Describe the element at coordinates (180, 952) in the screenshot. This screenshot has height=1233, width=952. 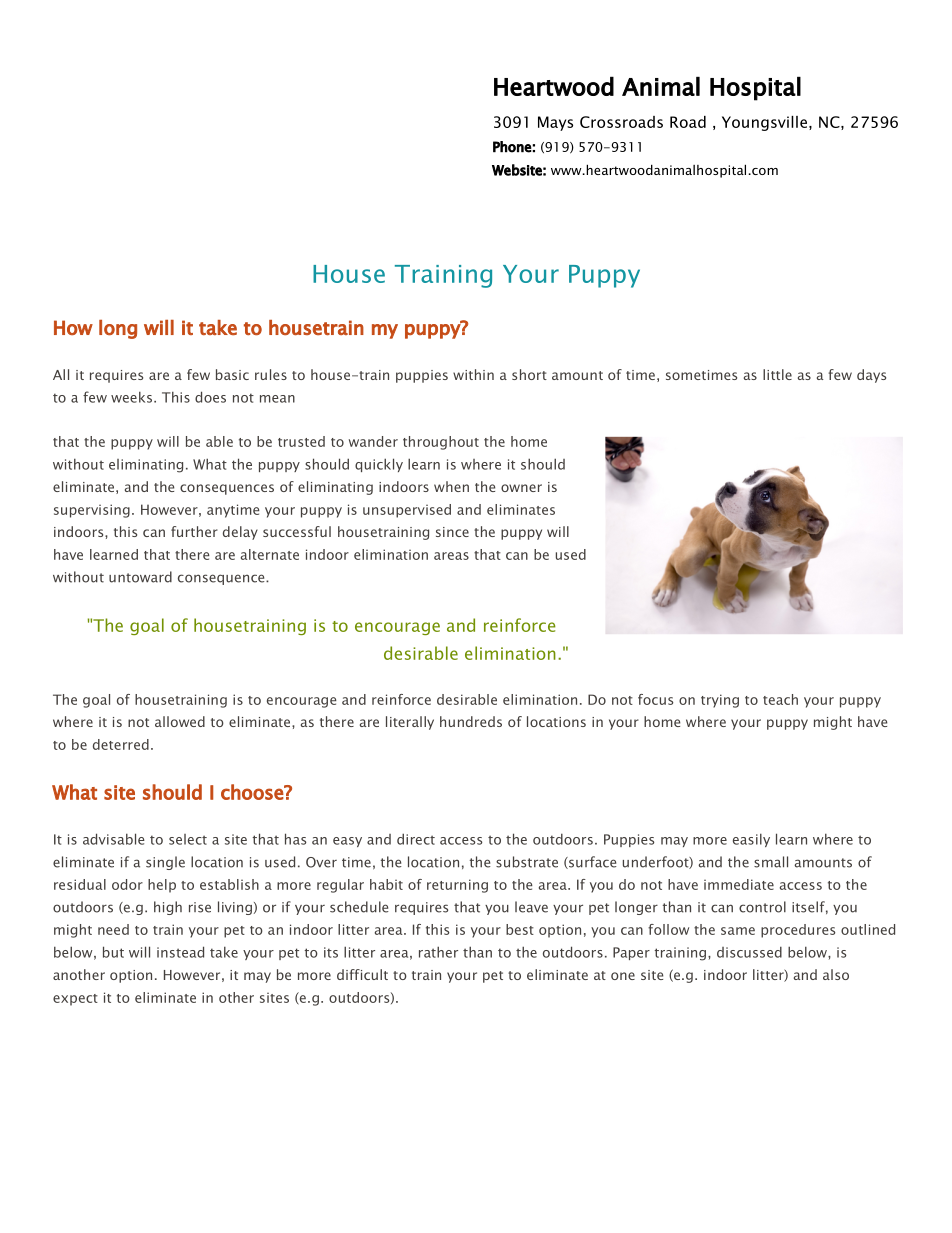
I see `instead` at that location.
